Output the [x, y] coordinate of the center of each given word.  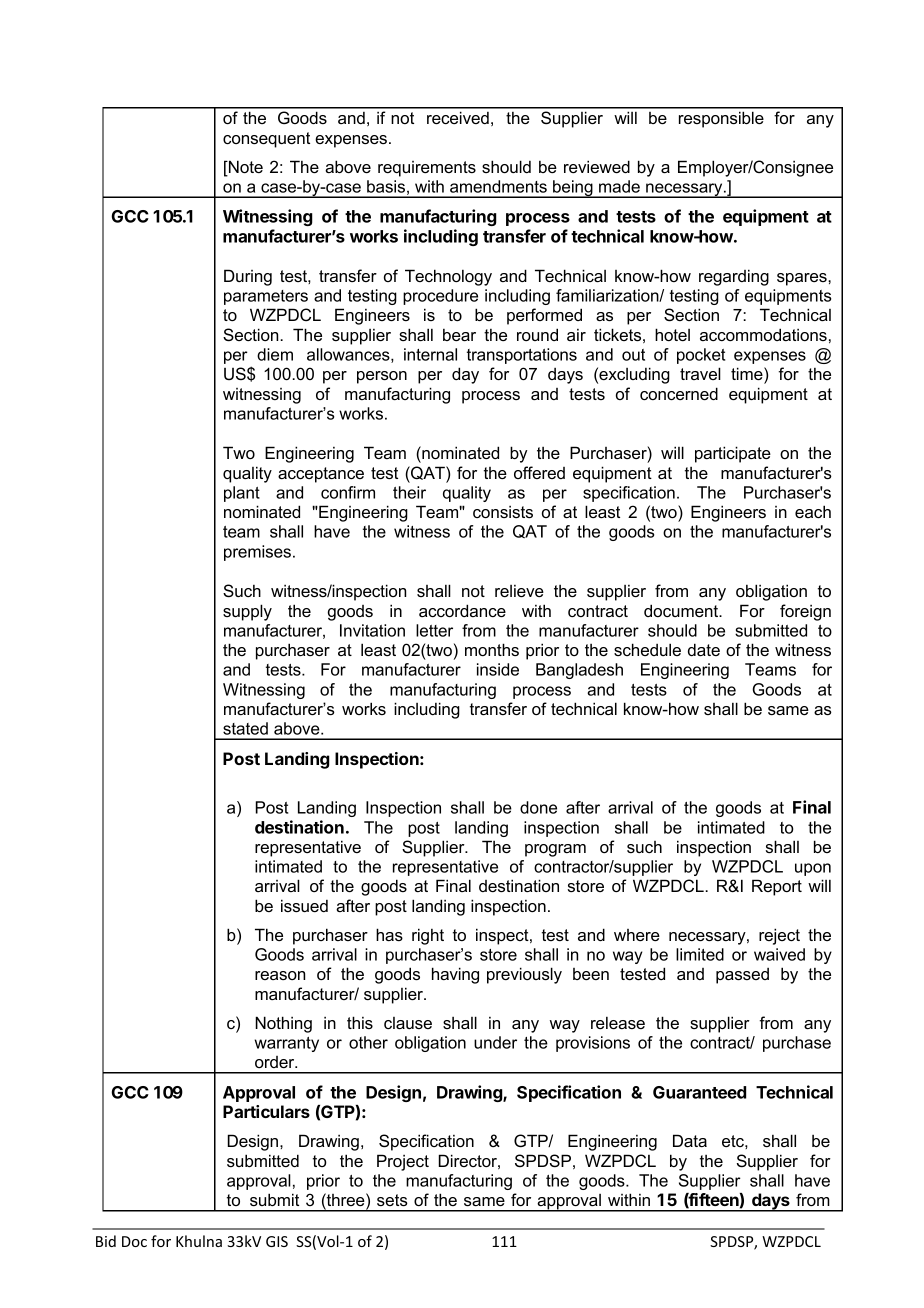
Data [690, 1140]
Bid [106, 1241]
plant [242, 494]
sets [392, 1200]
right [428, 936]
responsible [721, 119]
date [704, 649]
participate [733, 454]
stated [245, 728]
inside [498, 669]
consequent [266, 140]
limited [700, 954]
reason [280, 975]
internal [430, 354]
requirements [427, 169]
